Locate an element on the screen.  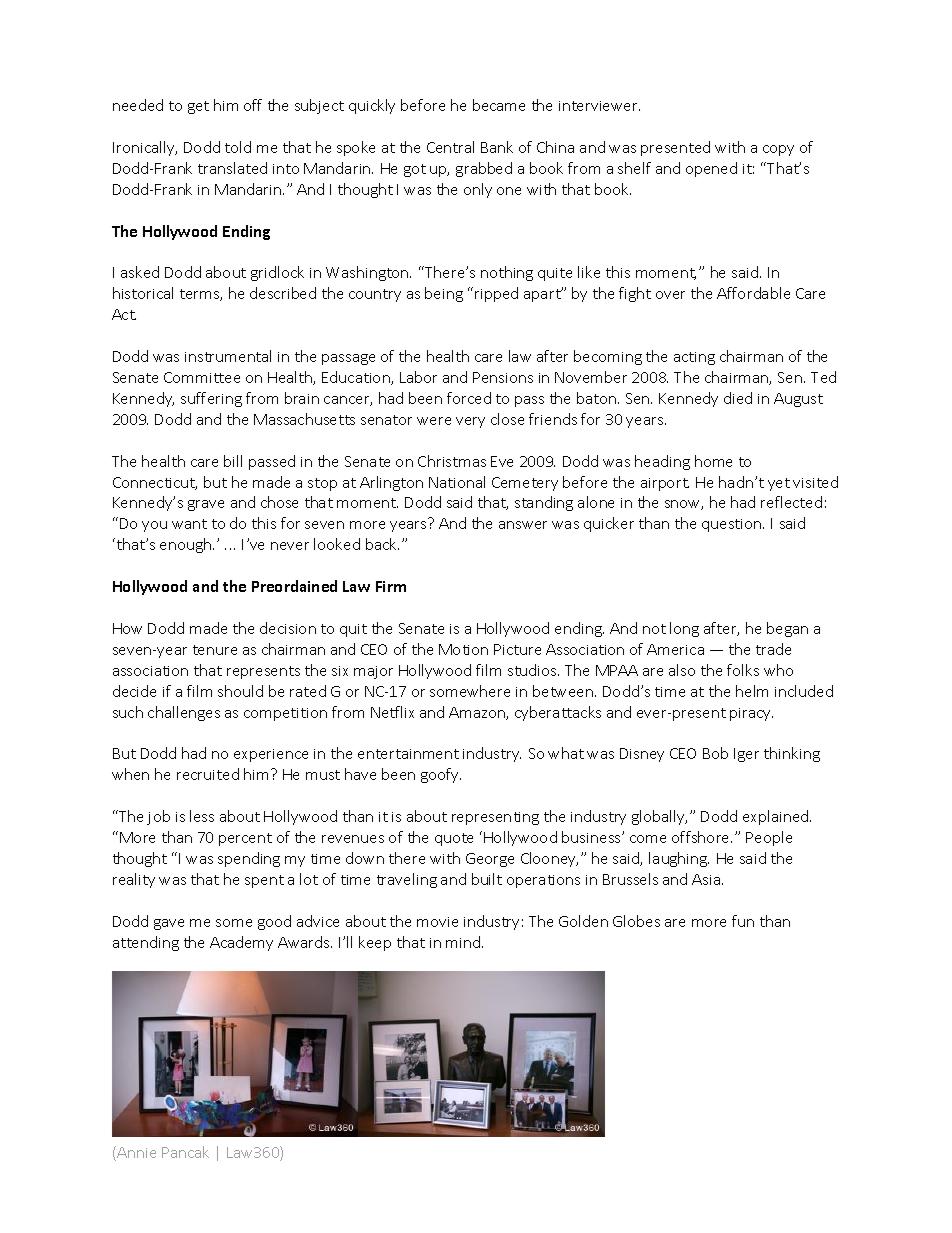
bill is located at coordinates (233, 461).
